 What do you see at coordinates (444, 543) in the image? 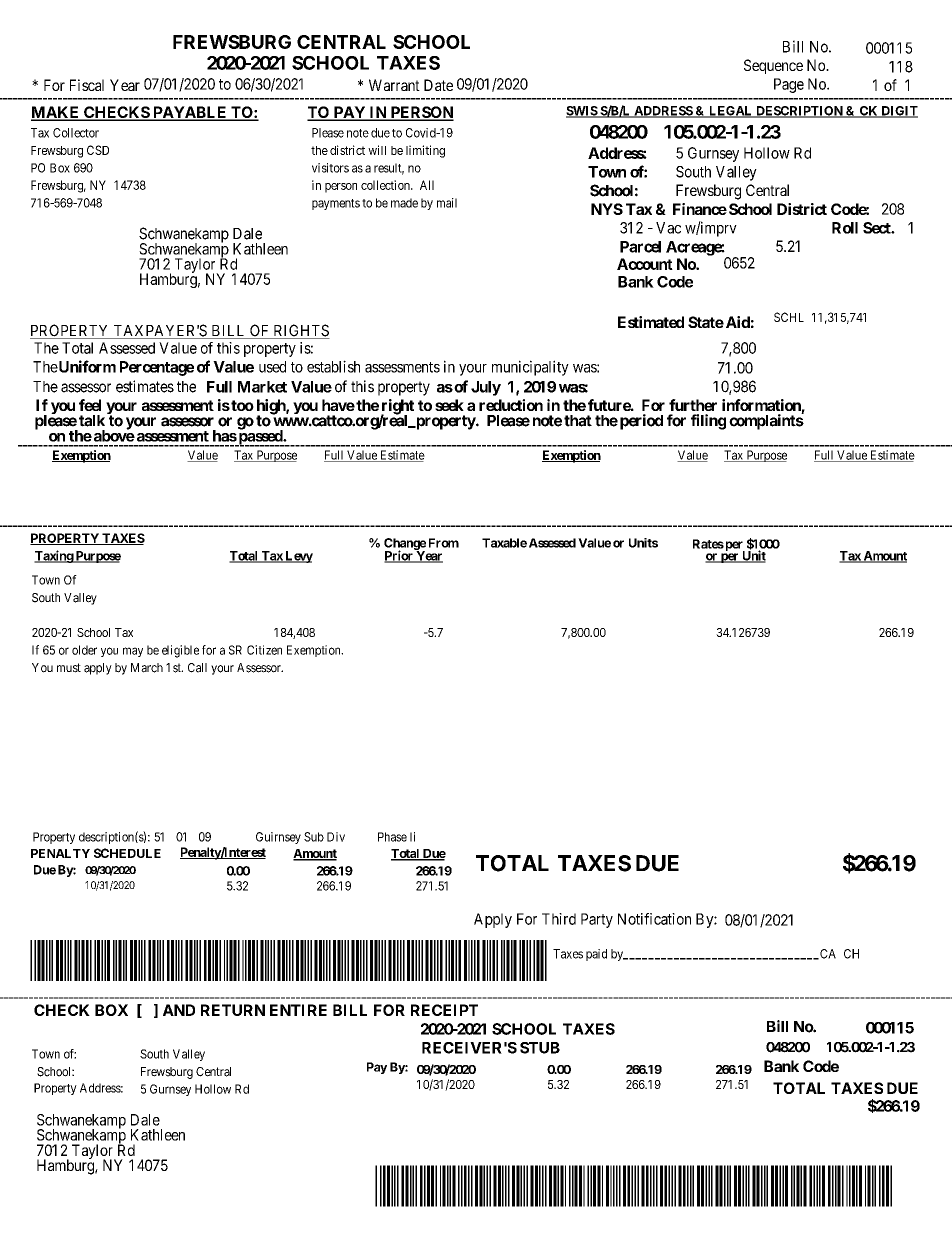
I see `From` at bounding box center [444, 543].
